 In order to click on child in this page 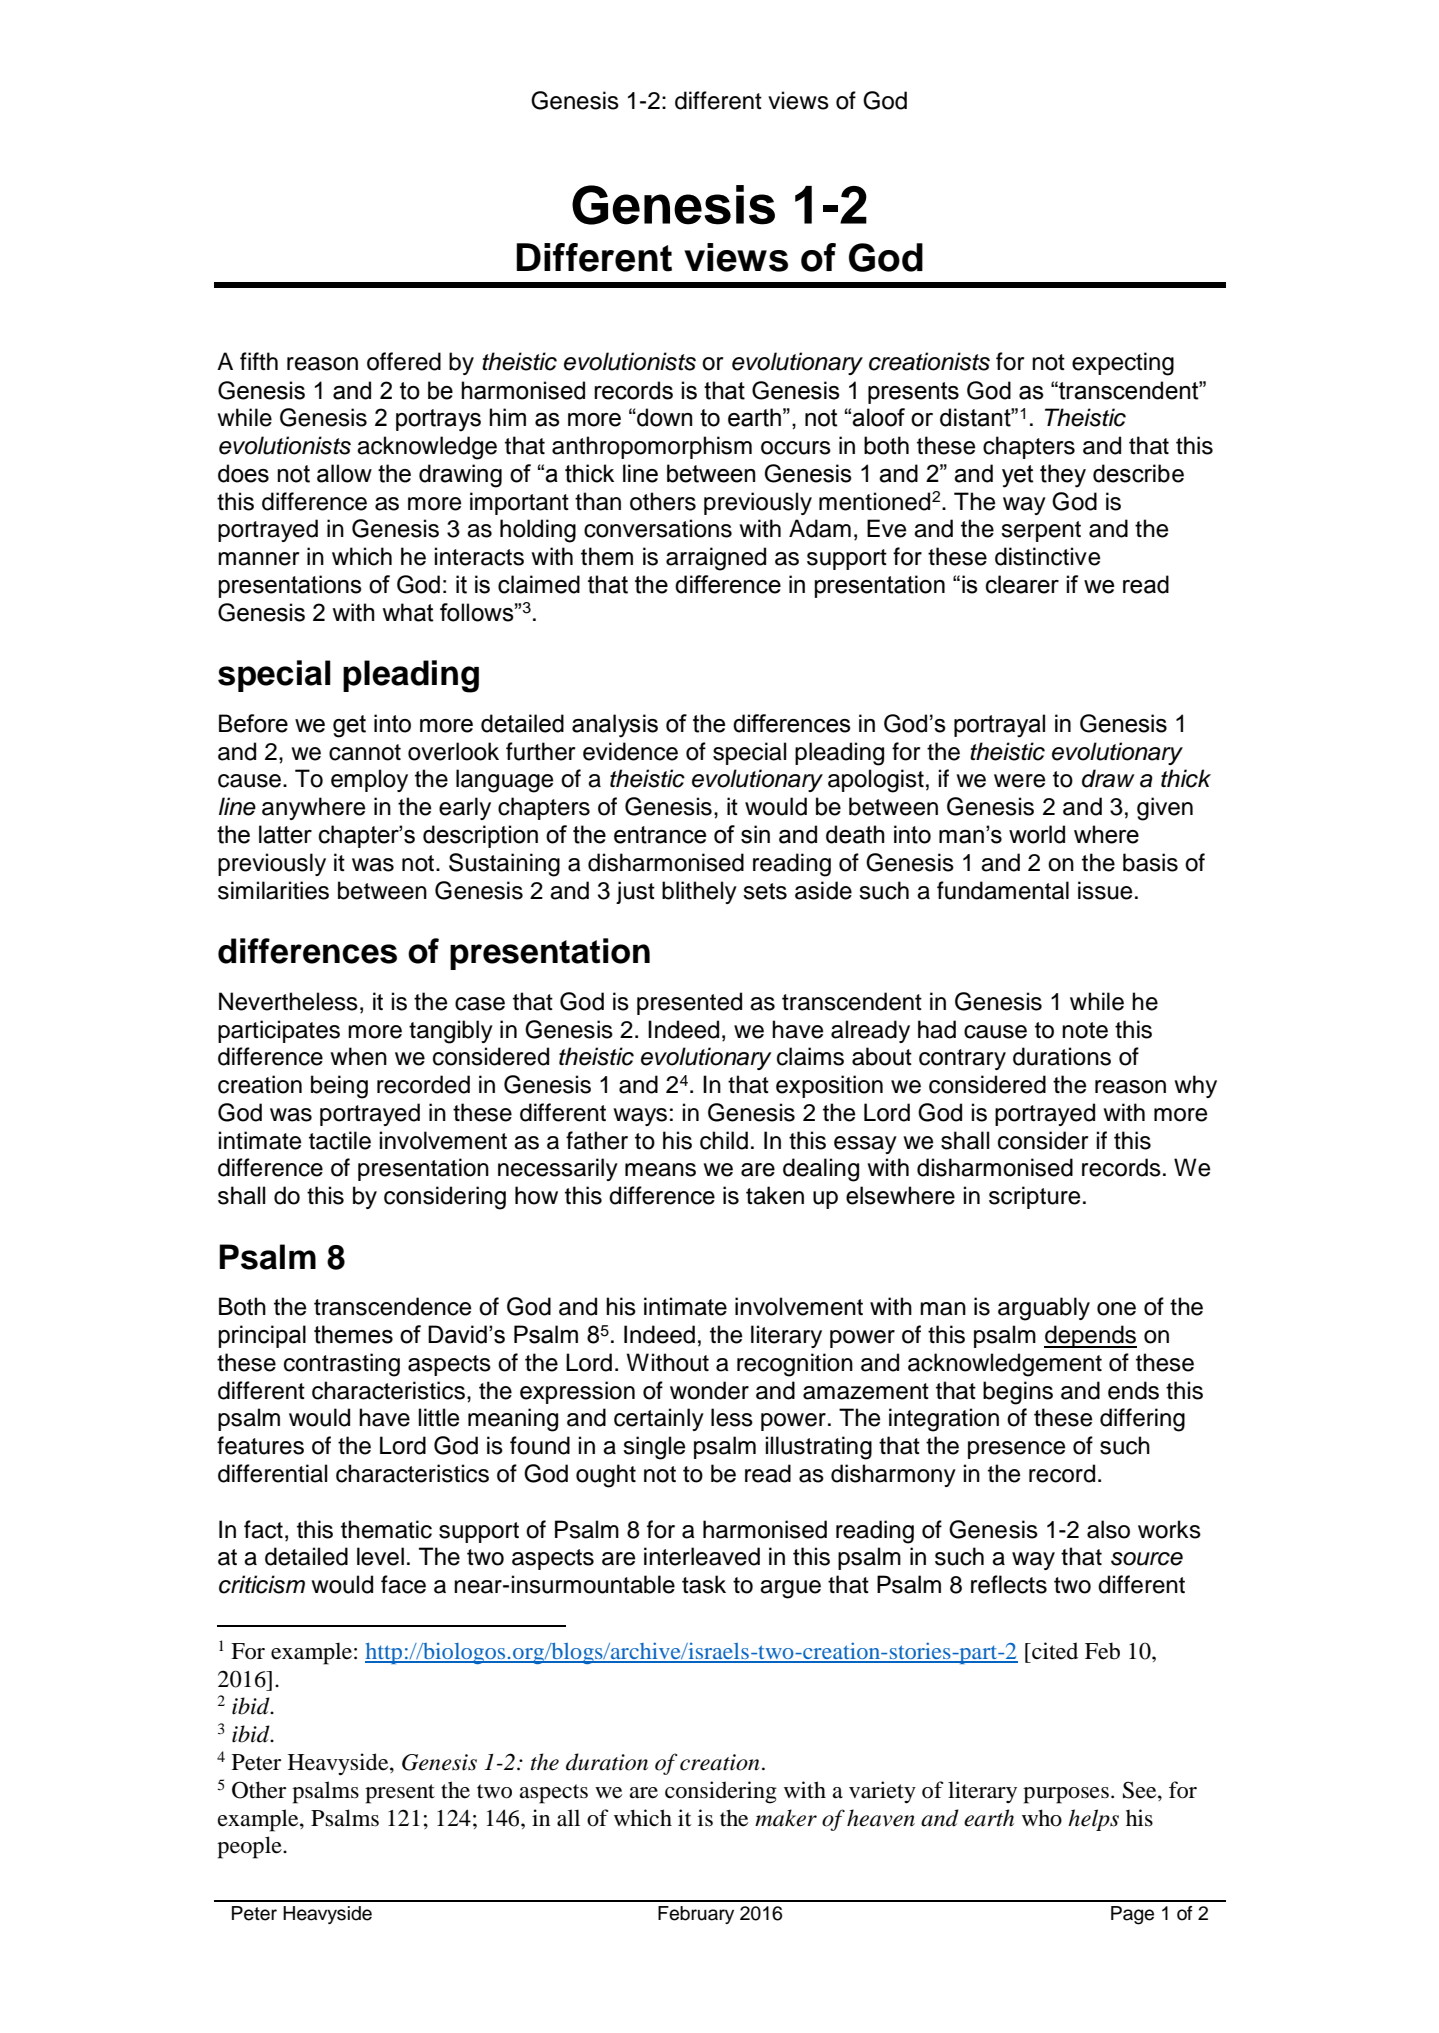, I will do `click(724, 1140)`.
